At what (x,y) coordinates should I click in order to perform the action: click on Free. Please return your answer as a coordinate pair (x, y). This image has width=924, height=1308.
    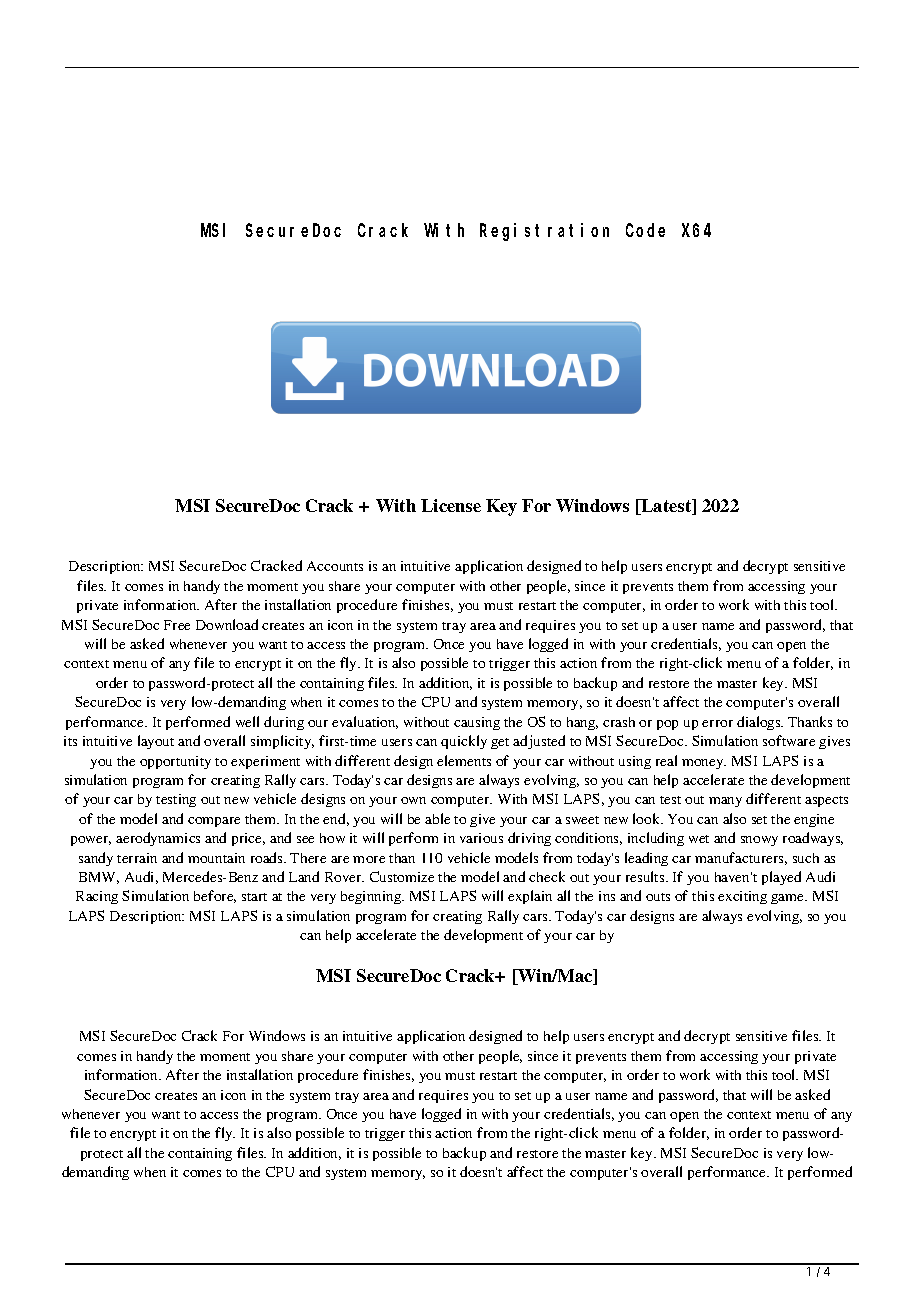
    Looking at the image, I should click on (177, 625).
